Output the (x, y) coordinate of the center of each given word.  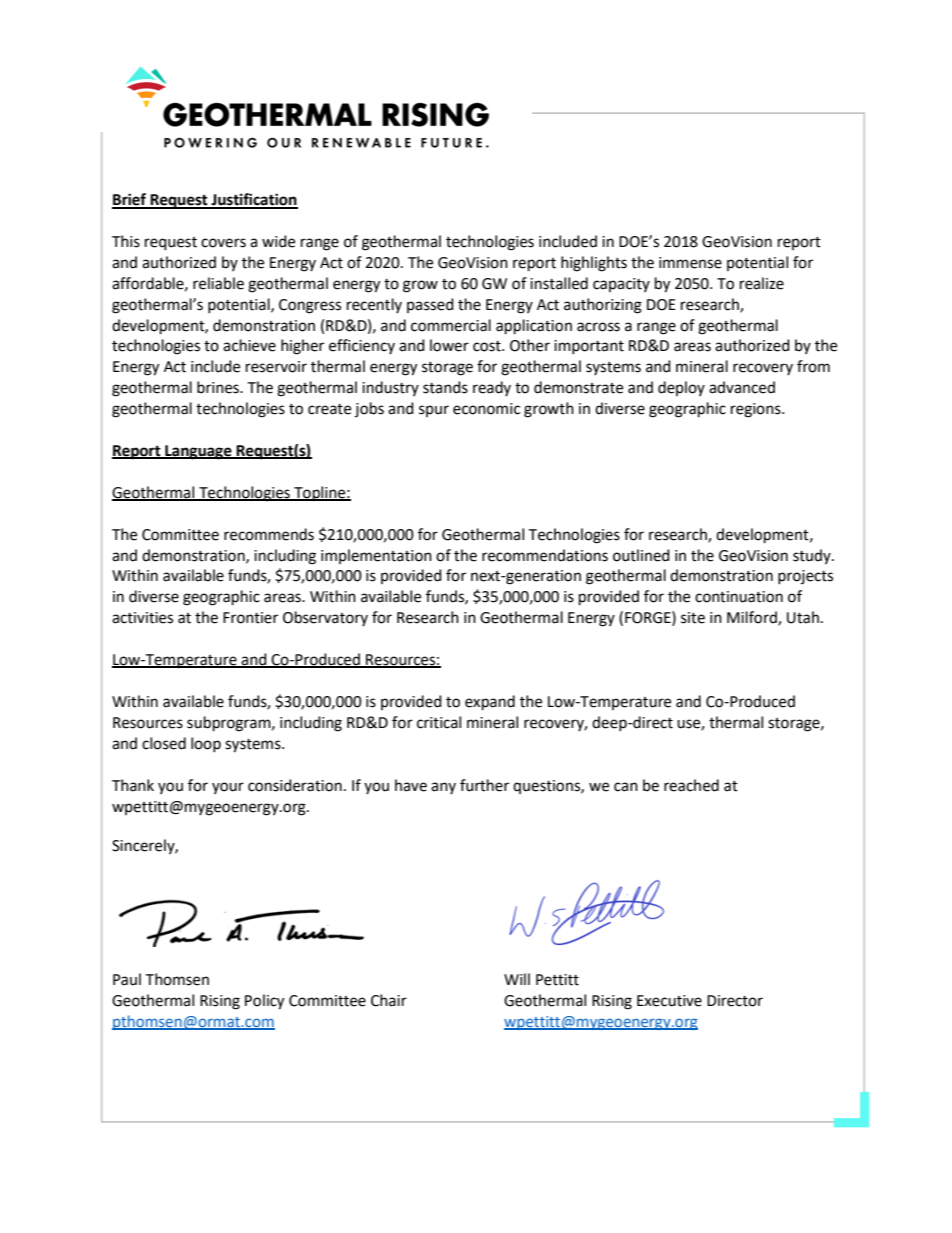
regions (757, 410)
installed (559, 283)
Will (517, 979)
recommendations (545, 555)
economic (486, 409)
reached (691, 785)
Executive (669, 1001)
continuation (739, 597)
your (228, 788)
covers (223, 243)
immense (690, 263)
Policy (264, 1002)
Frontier (250, 618)
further (484, 785)
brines (219, 387)
